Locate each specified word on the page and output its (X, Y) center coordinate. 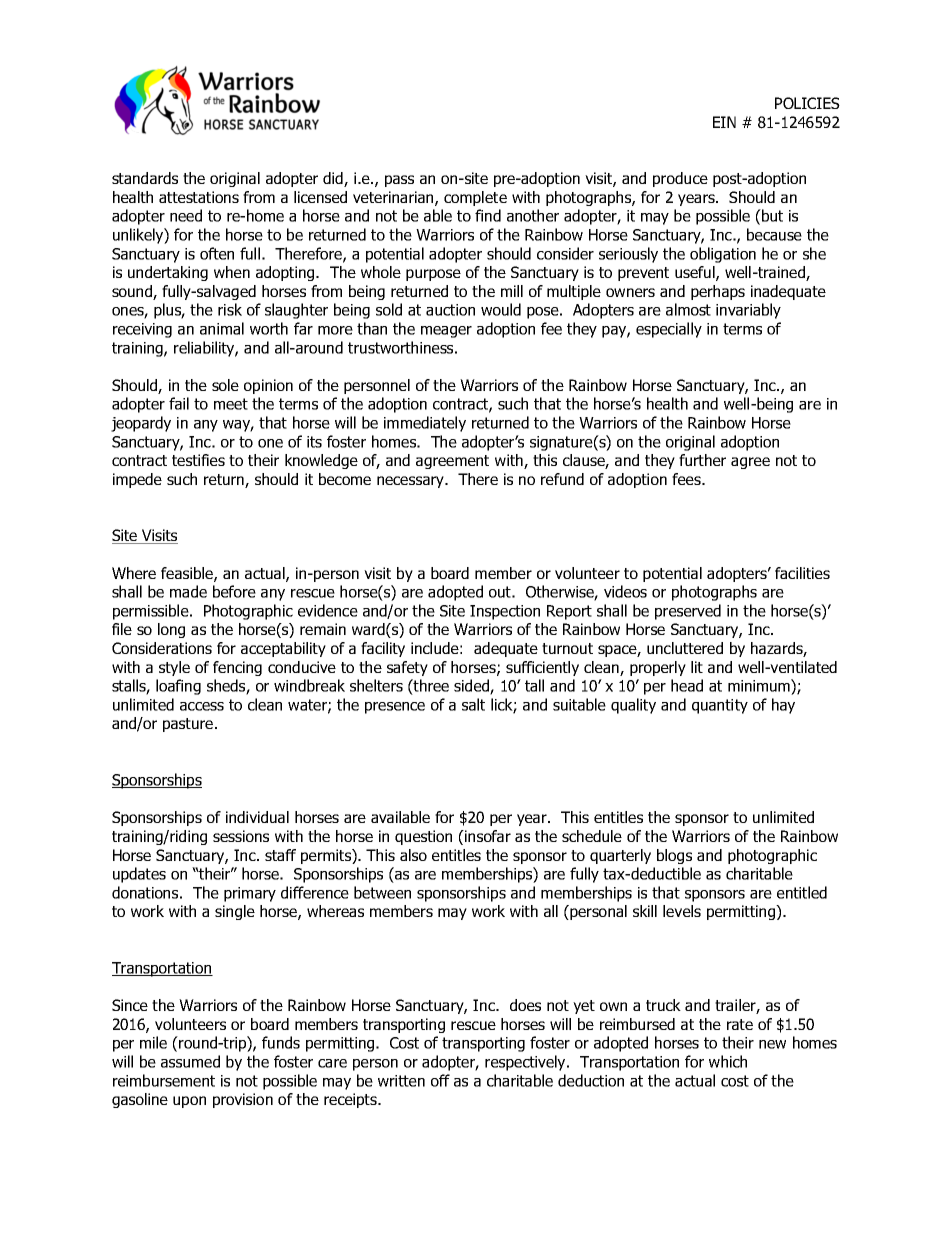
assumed (190, 1061)
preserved (688, 612)
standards (145, 178)
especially (669, 330)
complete (475, 198)
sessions (241, 836)
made (188, 591)
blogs (674, 856)
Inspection (505, 612)
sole (225, 385)
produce (680, 179)
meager (446, 332)
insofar (487, 836)
